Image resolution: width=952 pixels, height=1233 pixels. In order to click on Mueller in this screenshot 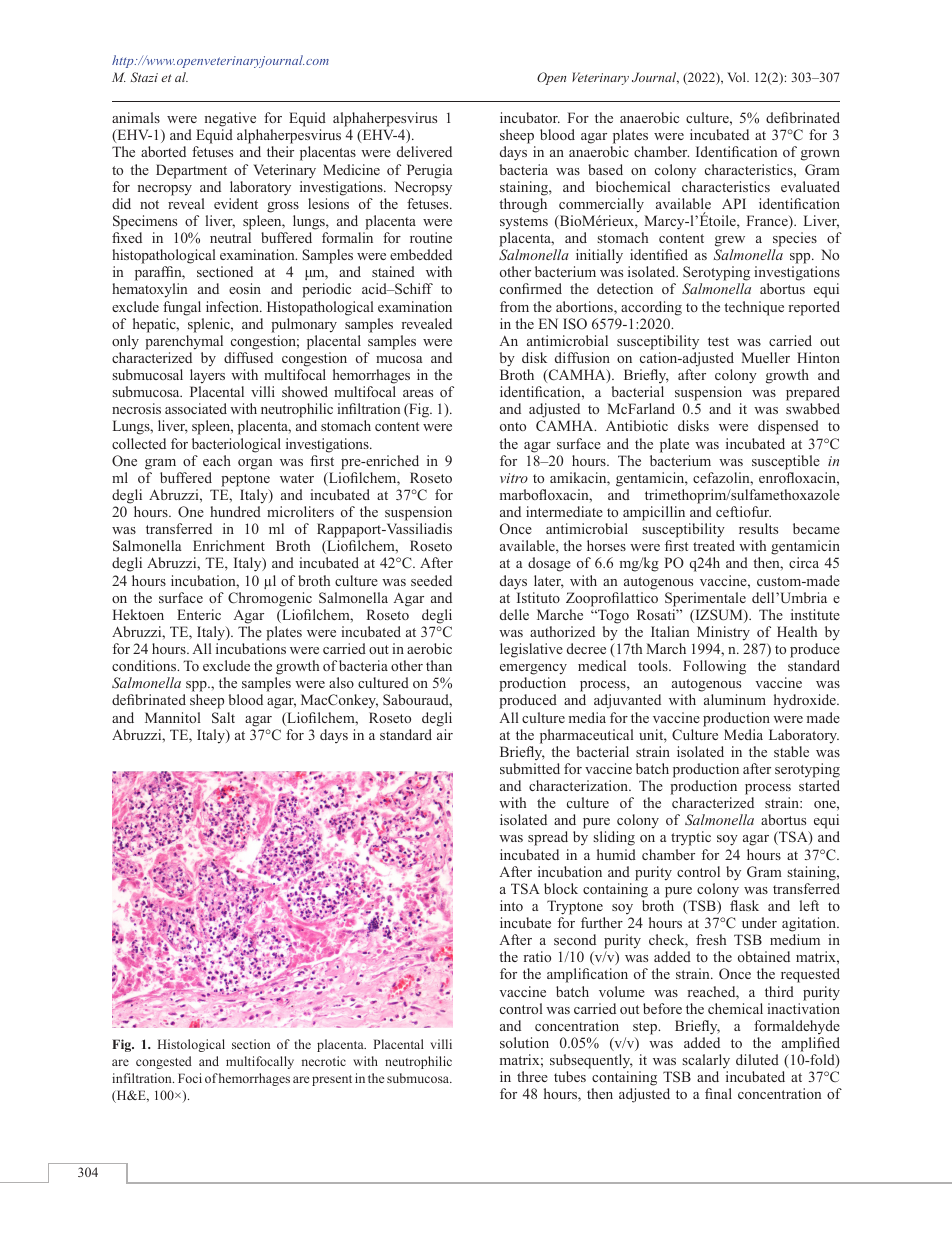, I will do `click(765, 357)`.
